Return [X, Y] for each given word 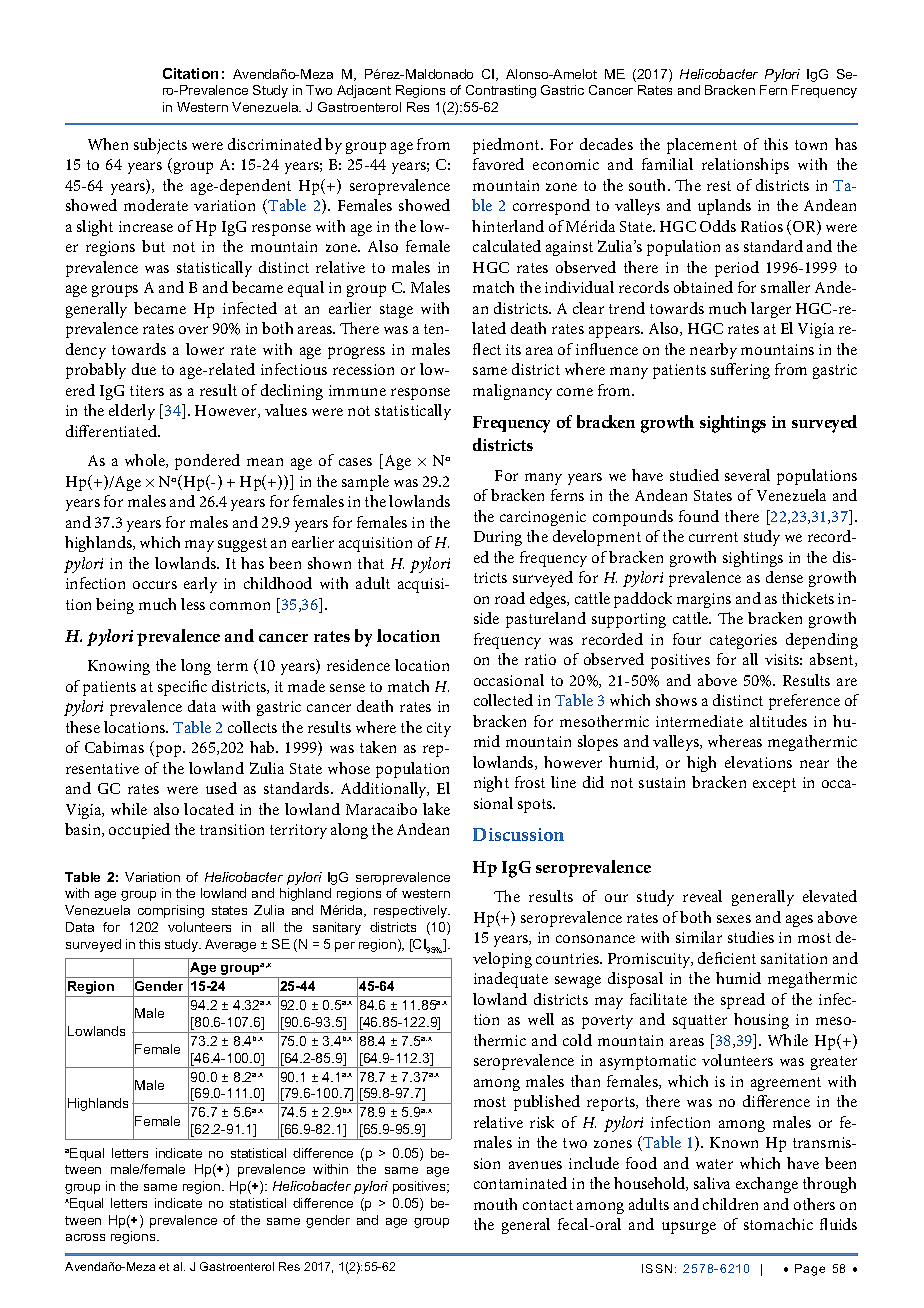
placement [702, 146]
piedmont [507, 146]
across [85, 1237]
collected [503, 700]
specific [182, 688]
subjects [160, 146]
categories [743, 641]
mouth [495, 1204]
